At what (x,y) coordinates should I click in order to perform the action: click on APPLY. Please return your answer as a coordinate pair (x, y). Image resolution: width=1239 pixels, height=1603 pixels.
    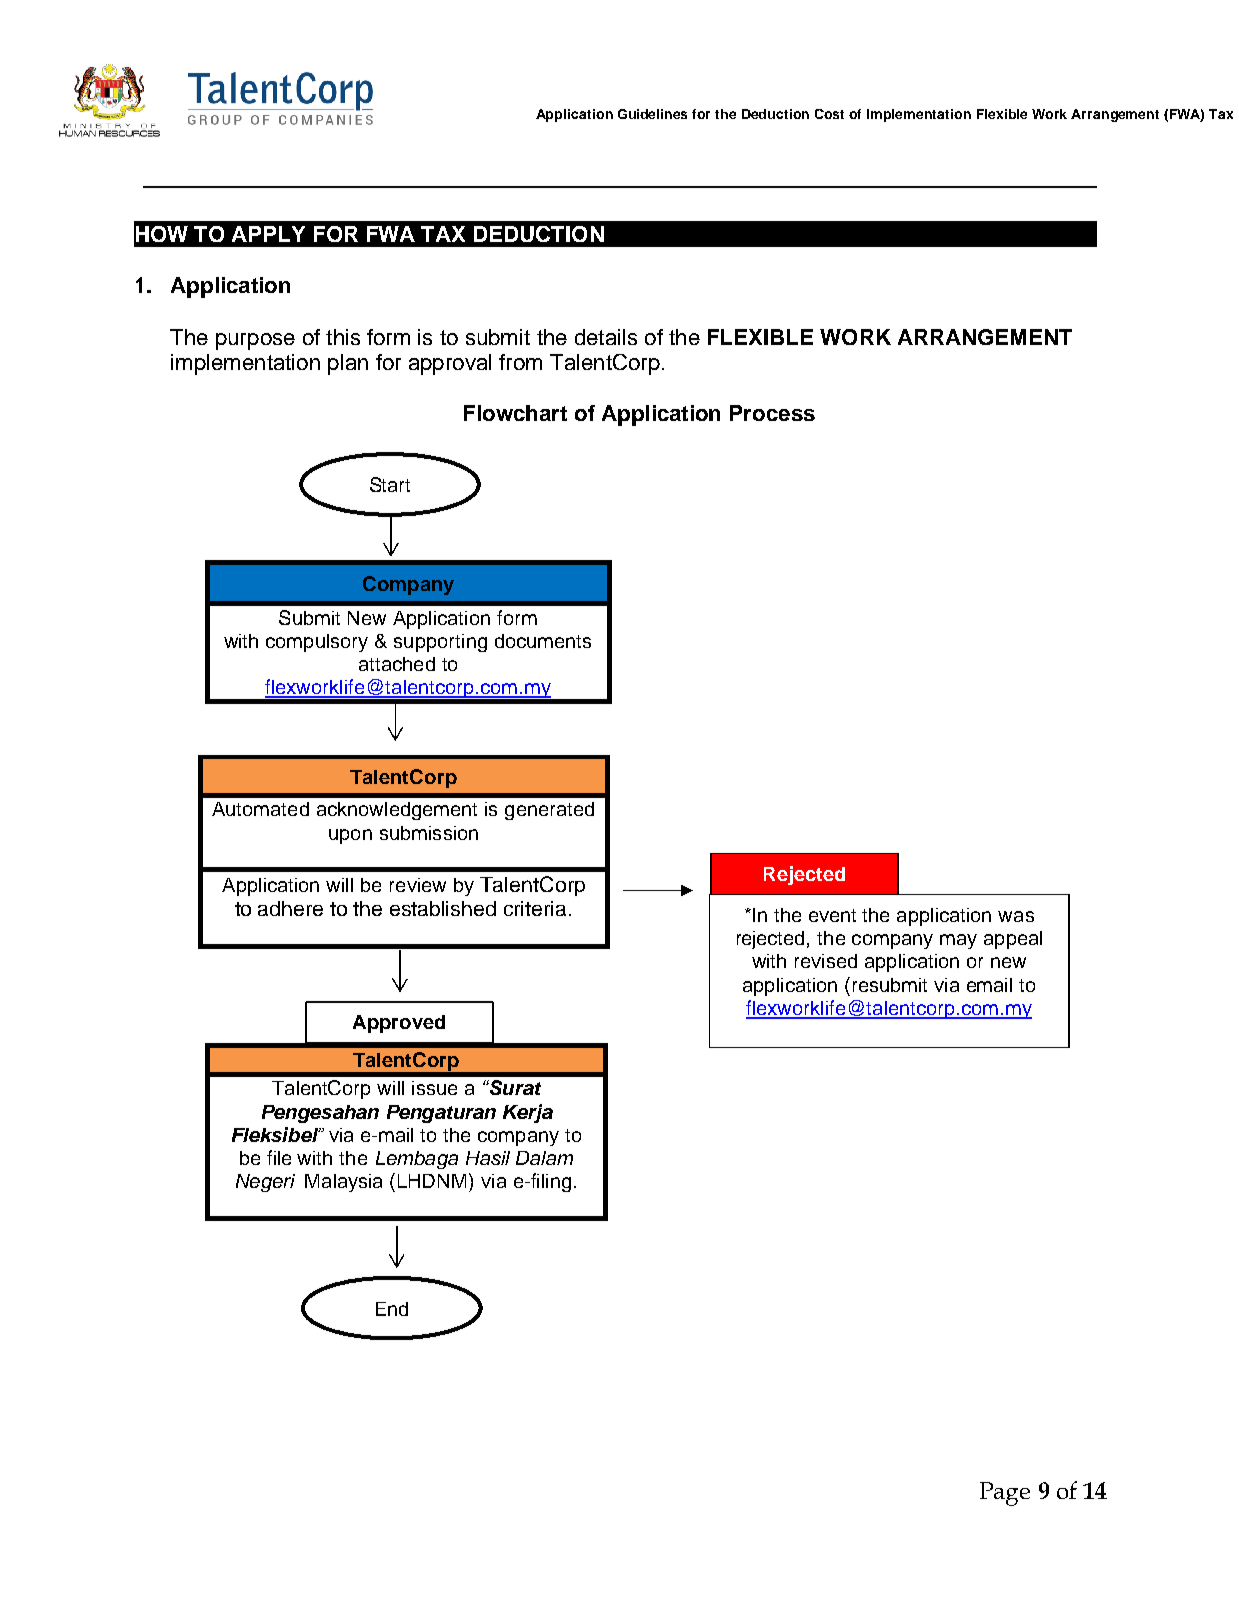
    Looking at the image, I should click on (268, 234).
